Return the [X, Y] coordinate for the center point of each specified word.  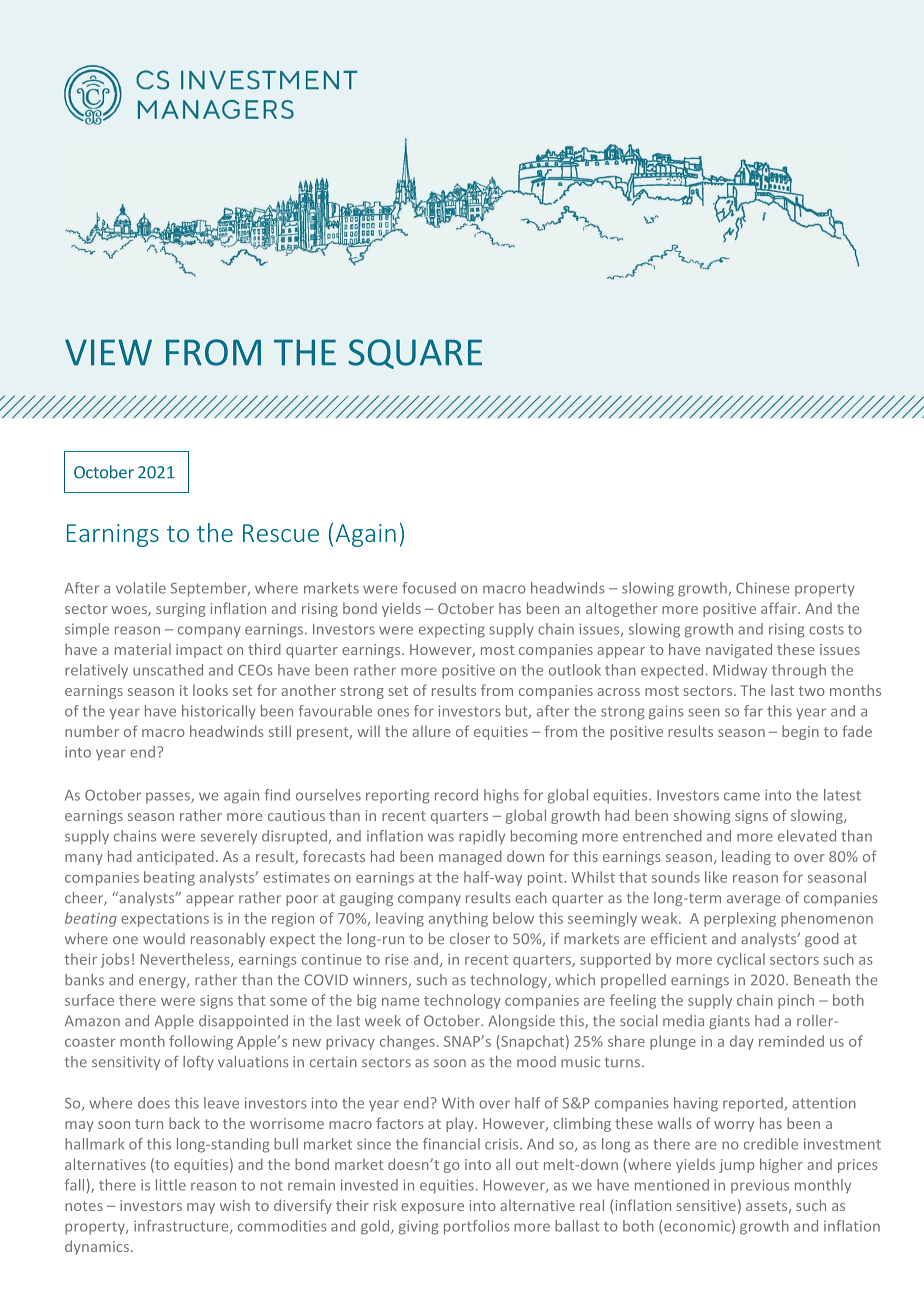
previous [760, 1186]
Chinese [762, 588]
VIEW [108, 352]
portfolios [477, 1227]
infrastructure [182, 1227]
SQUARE [415, 354]
